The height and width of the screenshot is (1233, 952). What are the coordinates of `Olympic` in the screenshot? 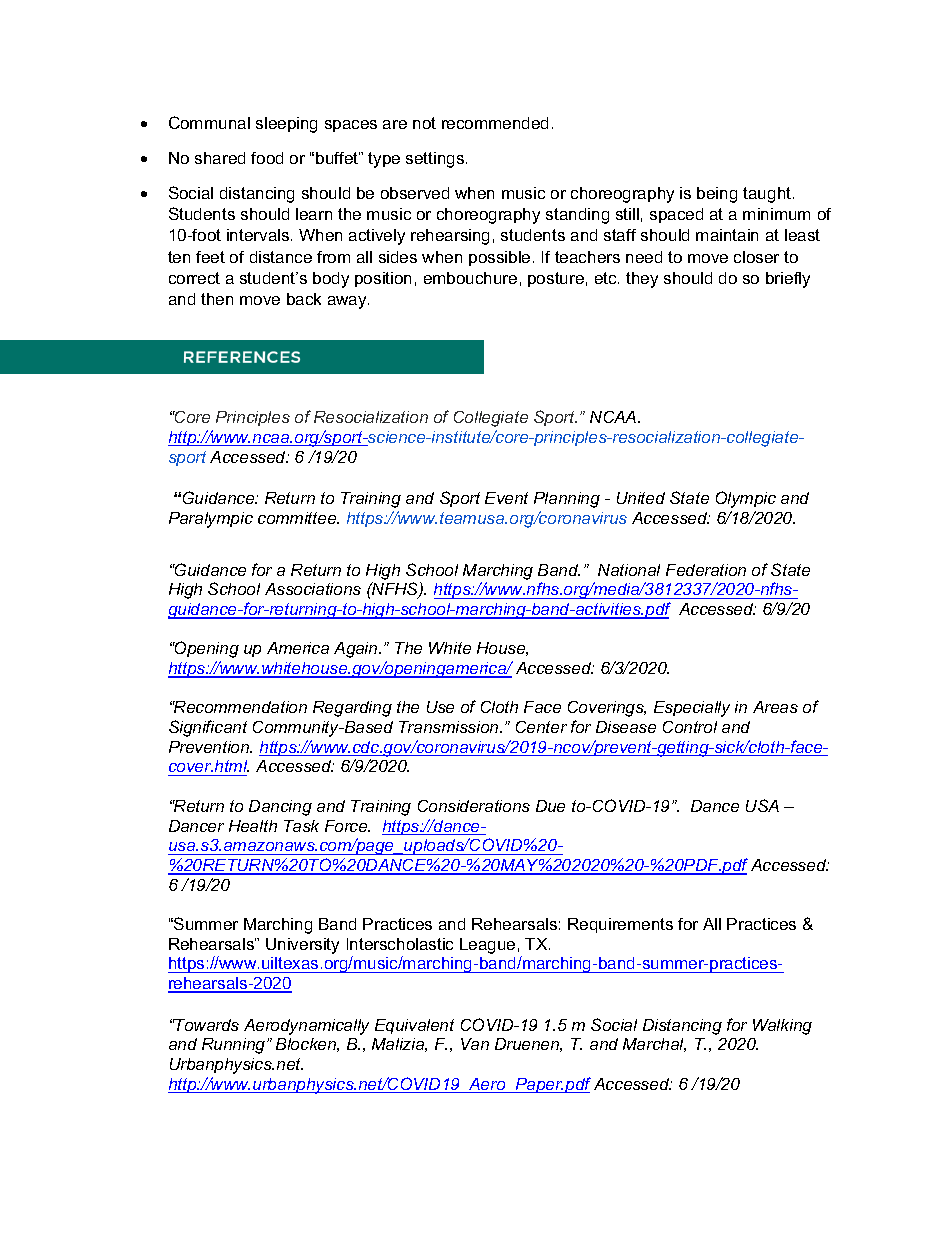 It's located at (746, 499).
